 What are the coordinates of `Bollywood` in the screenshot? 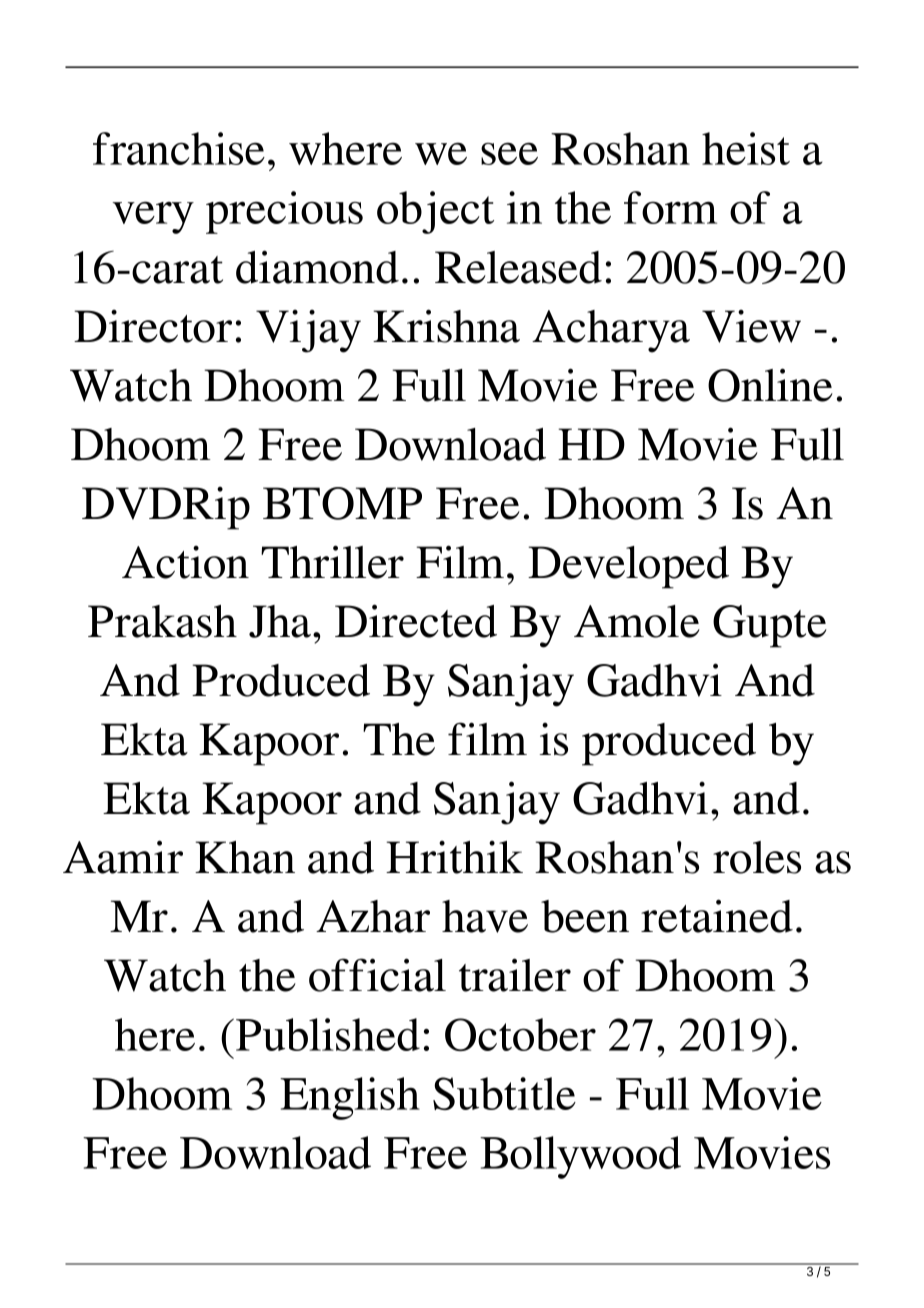 It's located at (580, 1157).
